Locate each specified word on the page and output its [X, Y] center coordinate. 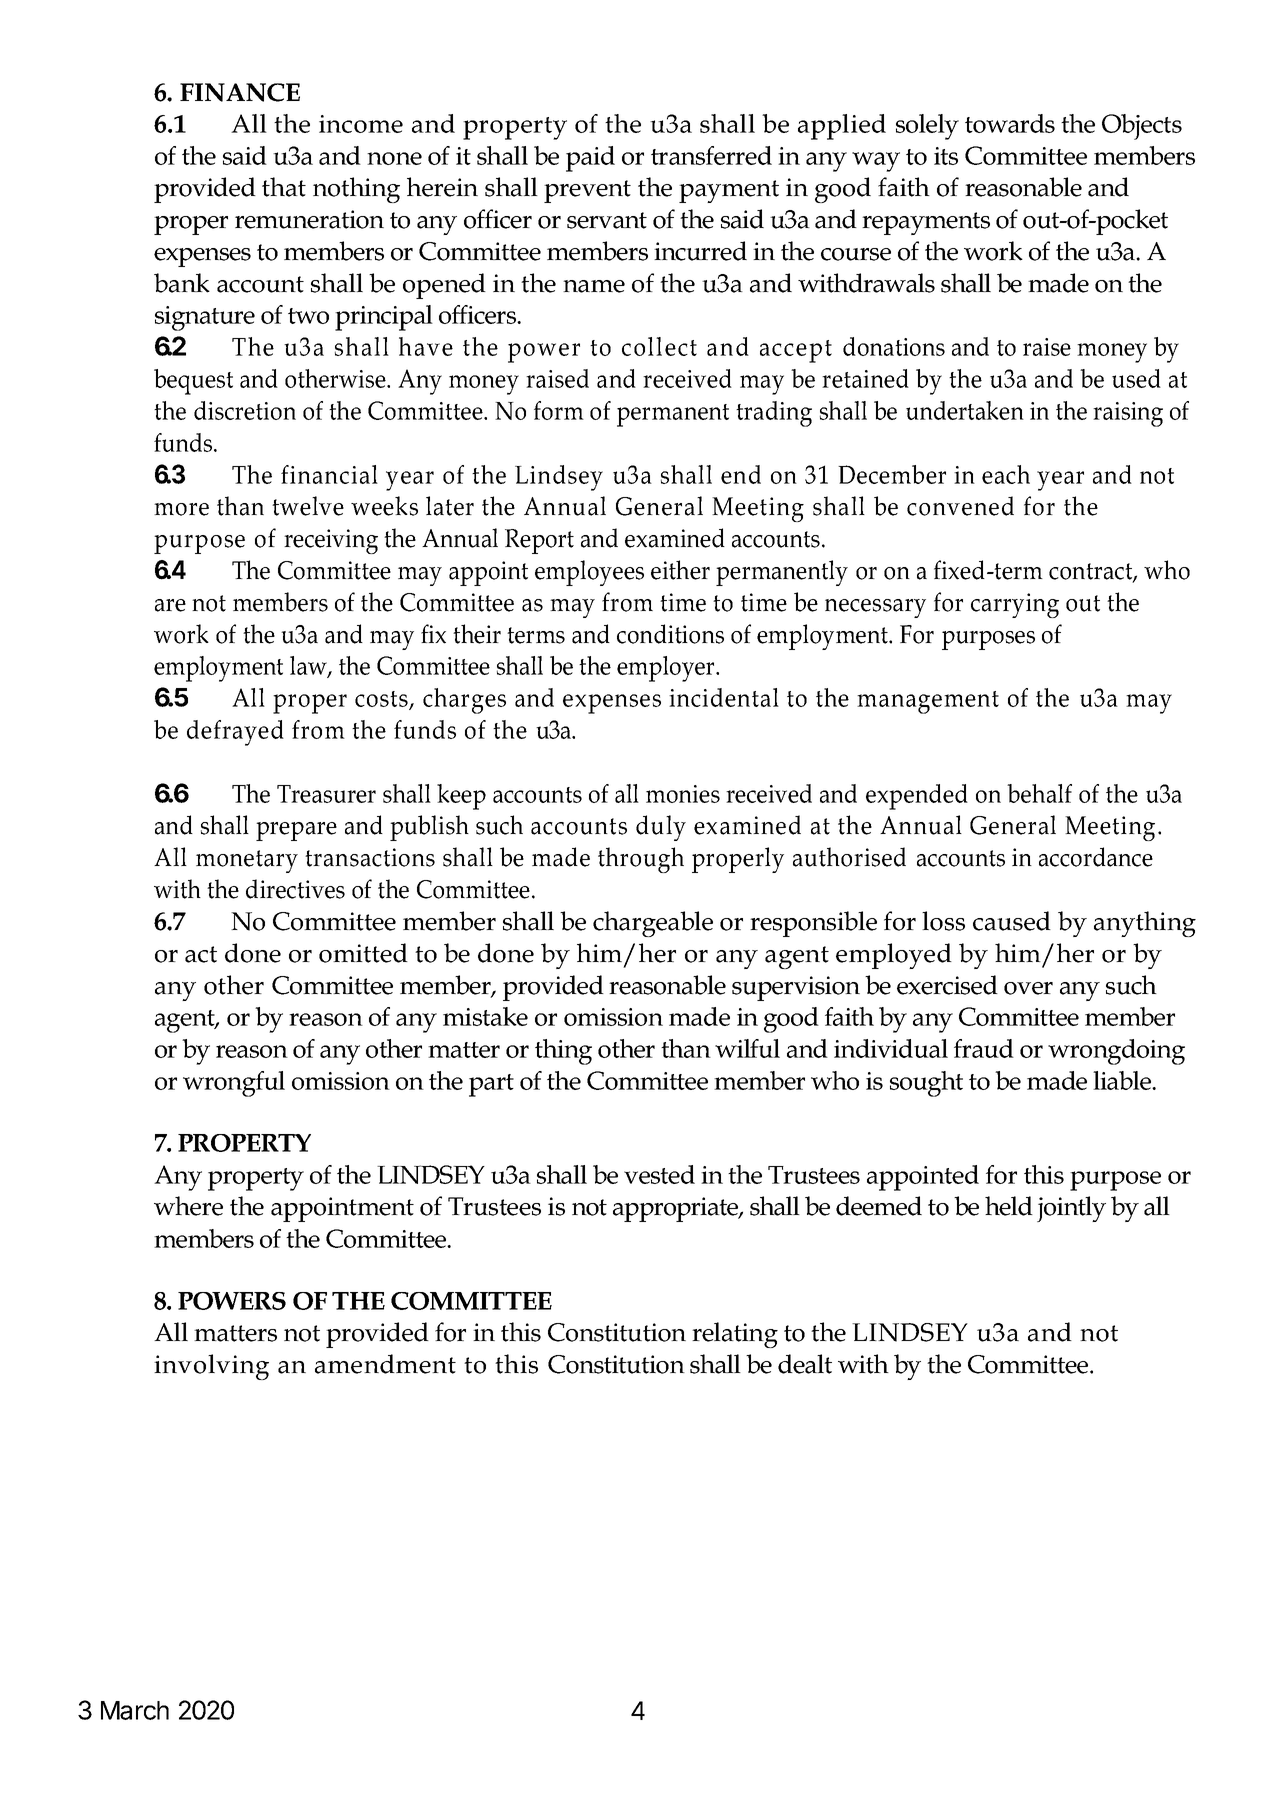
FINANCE [240, 92]
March [135, 1710]
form [559, 410]
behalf [1039, 793]
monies [683, 794]
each [1006, 474]
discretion [245, 410]
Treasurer [326, 794]
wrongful [234, 1084]
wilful [747, 1048]
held [1009, 1206]
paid [590, 159]
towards [1010, 123]
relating [735, 1335]
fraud [984, 1048]
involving [211, 1367]
